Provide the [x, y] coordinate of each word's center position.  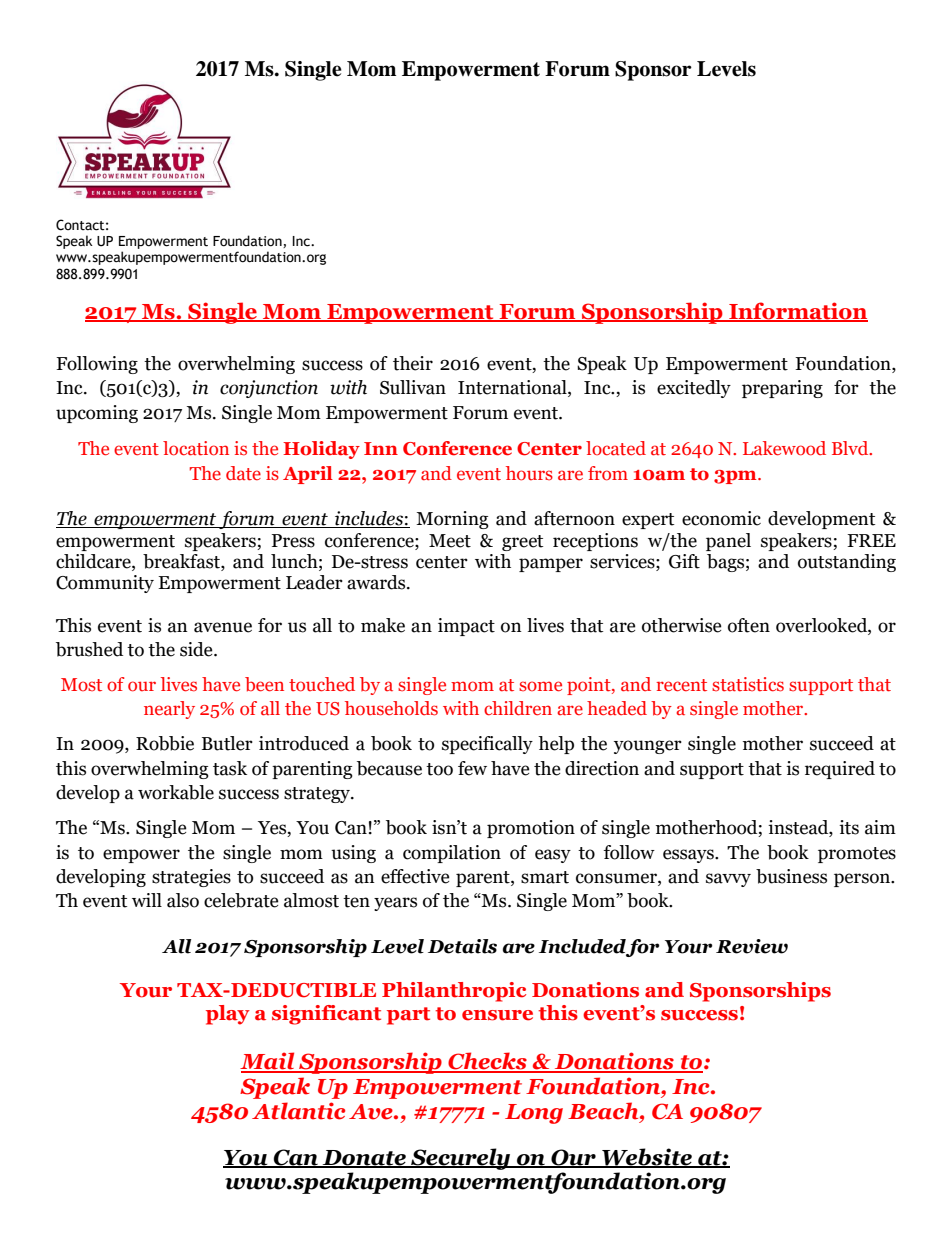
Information [797, 311]
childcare [94, 562]
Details [462, 946]
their [413, 363]
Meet [450, 541]
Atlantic [298, 1111]
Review [752, 946]
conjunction [269, 389]
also [183, 900]
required [840, 770]
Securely [461, 1159]
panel [728, 542]
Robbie [165, 743]
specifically [487, 745]
